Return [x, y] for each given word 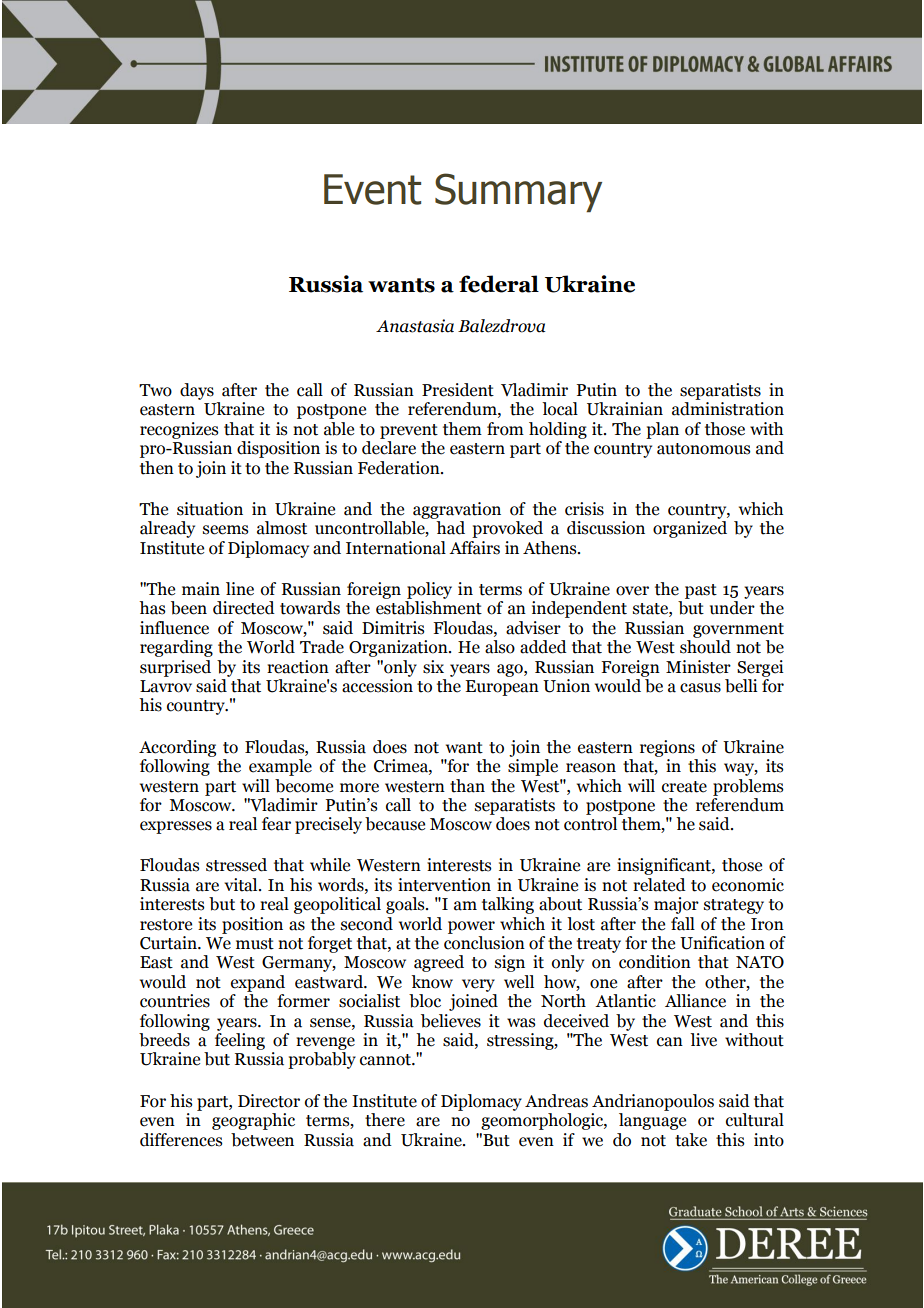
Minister [698, 667]
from [505, 429]
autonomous [703, 449]
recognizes [179, 430]
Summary [518, 193]
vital [242, 885]
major [676, 905]
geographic [253, 1121]
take [691, 1140]
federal [499, 284]
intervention [444, 885]
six [433, 667]
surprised [175, 668]
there [385, 1120]
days [197, 391]
